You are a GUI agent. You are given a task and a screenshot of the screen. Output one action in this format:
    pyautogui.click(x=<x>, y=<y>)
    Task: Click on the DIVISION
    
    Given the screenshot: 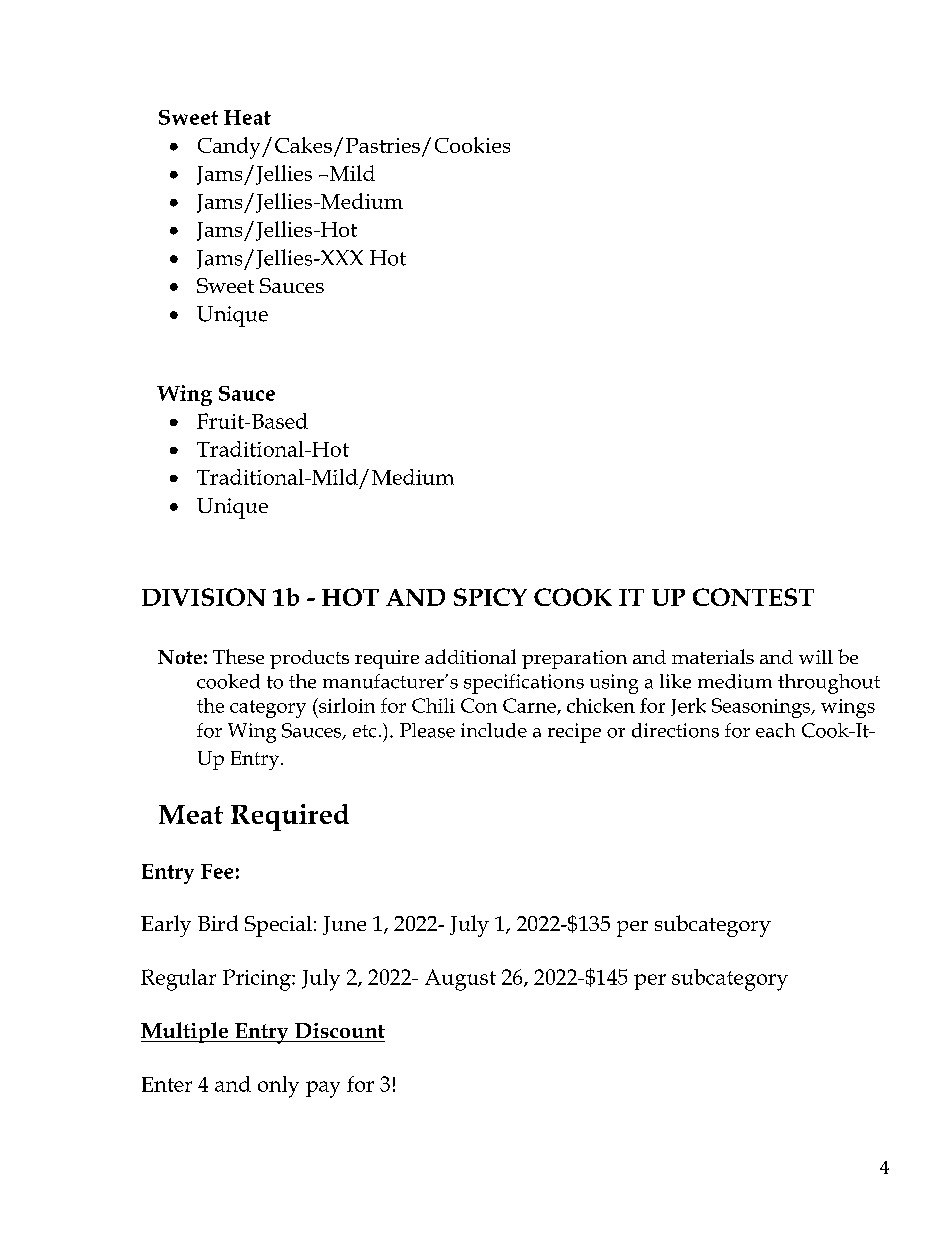 What is the action you would take?
    pyautogui.click(x=204, y=597)
